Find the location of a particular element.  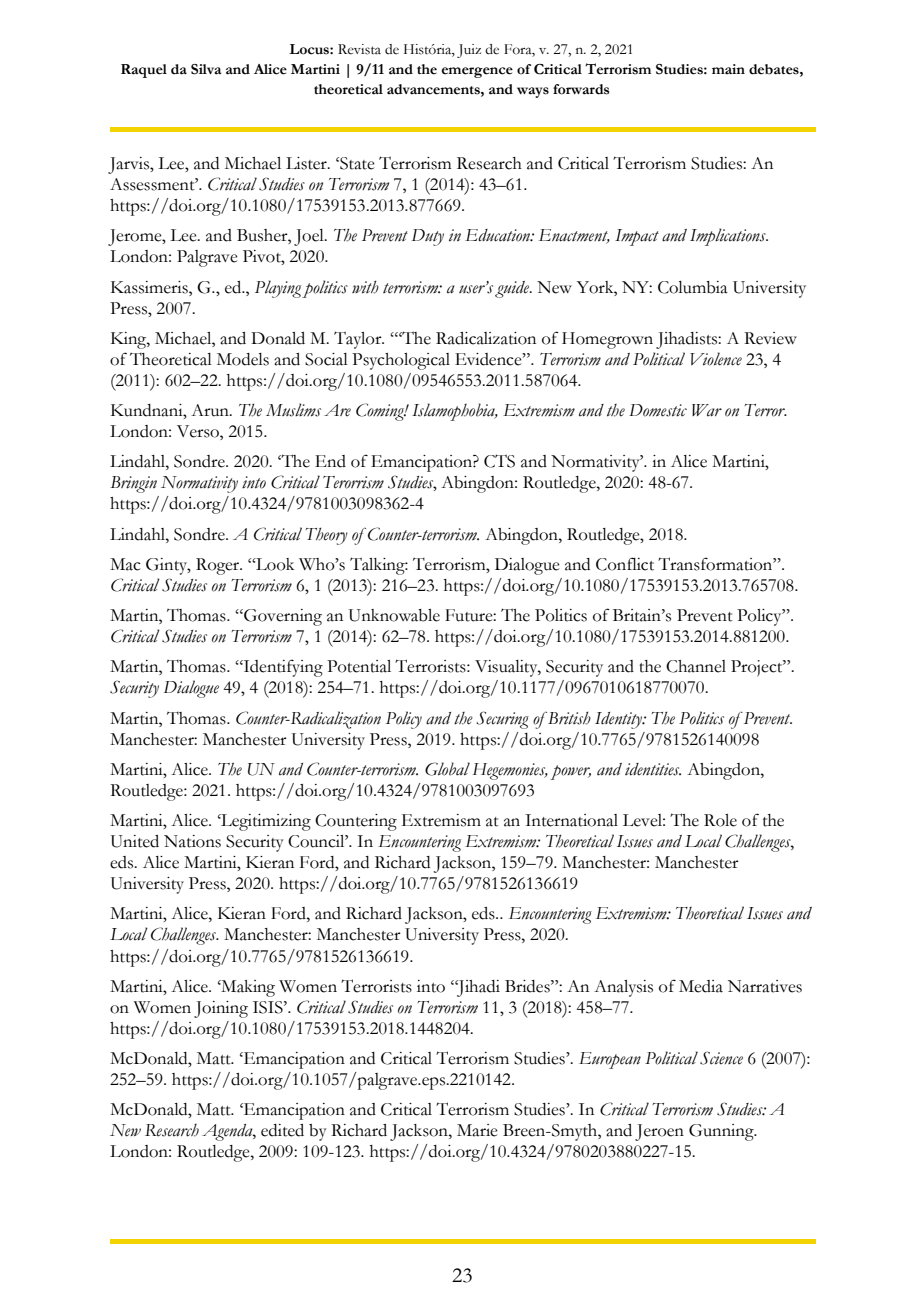

edited is located at coordinates (282, 1130).
